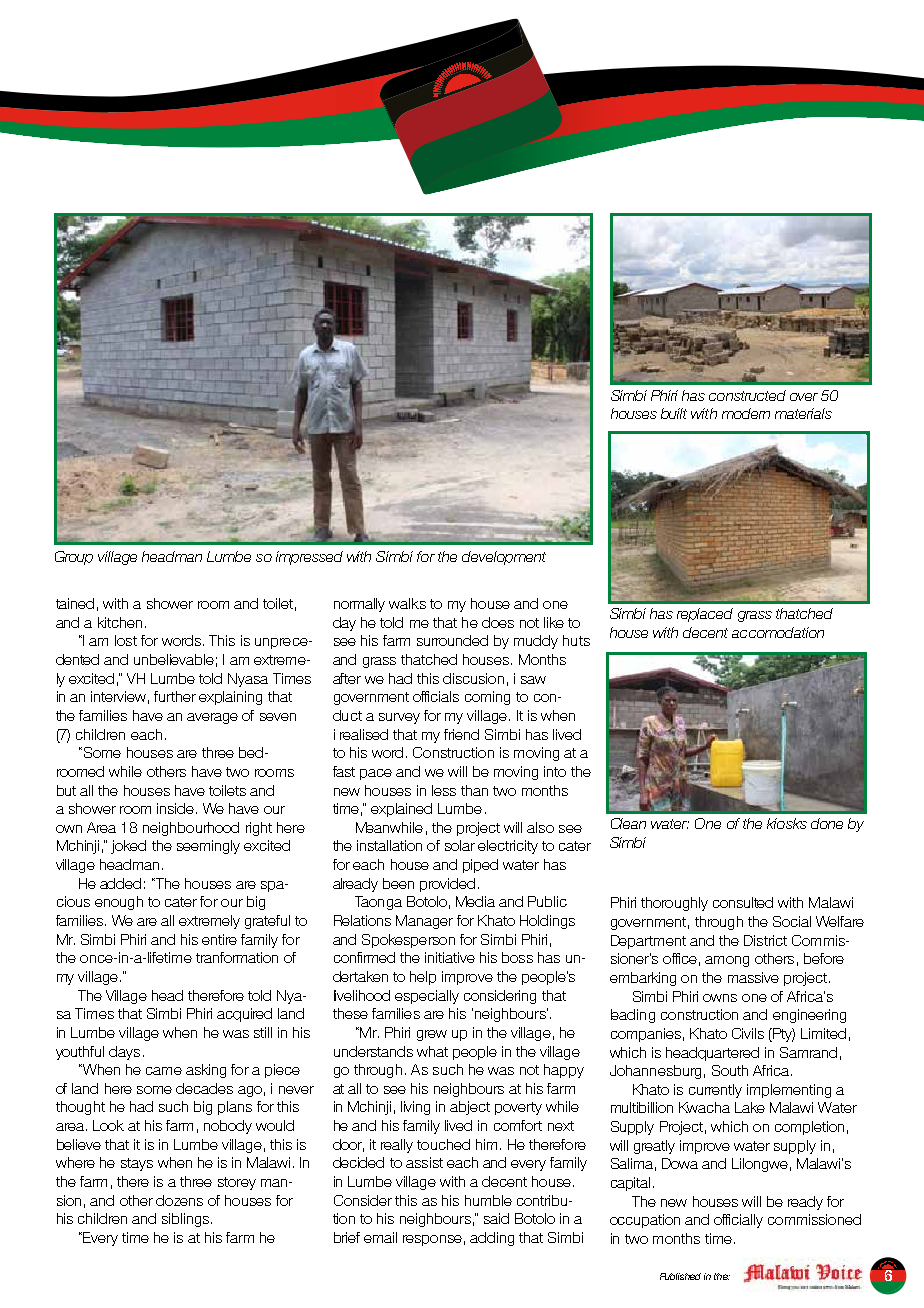 The width and height of the document is (924, 1308). I want to click on built, so click(674, 413).
